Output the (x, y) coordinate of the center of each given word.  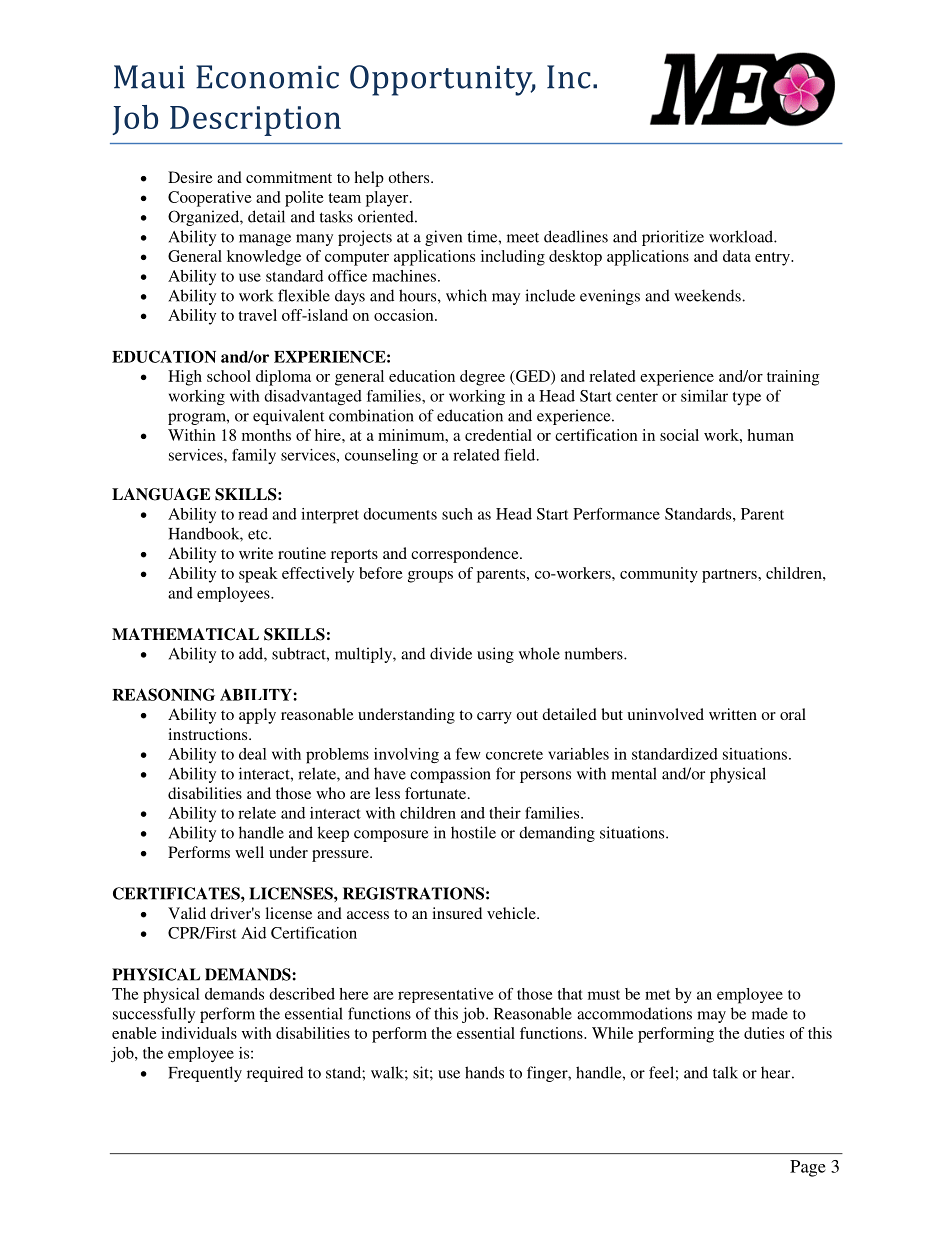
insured (457, 913)
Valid (187, 913)
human (771, 435)
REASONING (163, 694)
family (254, 456)
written (733, 714)
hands (484, 1072)
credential (498, 435)
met (658, 995)
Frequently (205, 1074)
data (737, 256)
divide (451, 653)
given (443, 238)
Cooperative (210, 199)
